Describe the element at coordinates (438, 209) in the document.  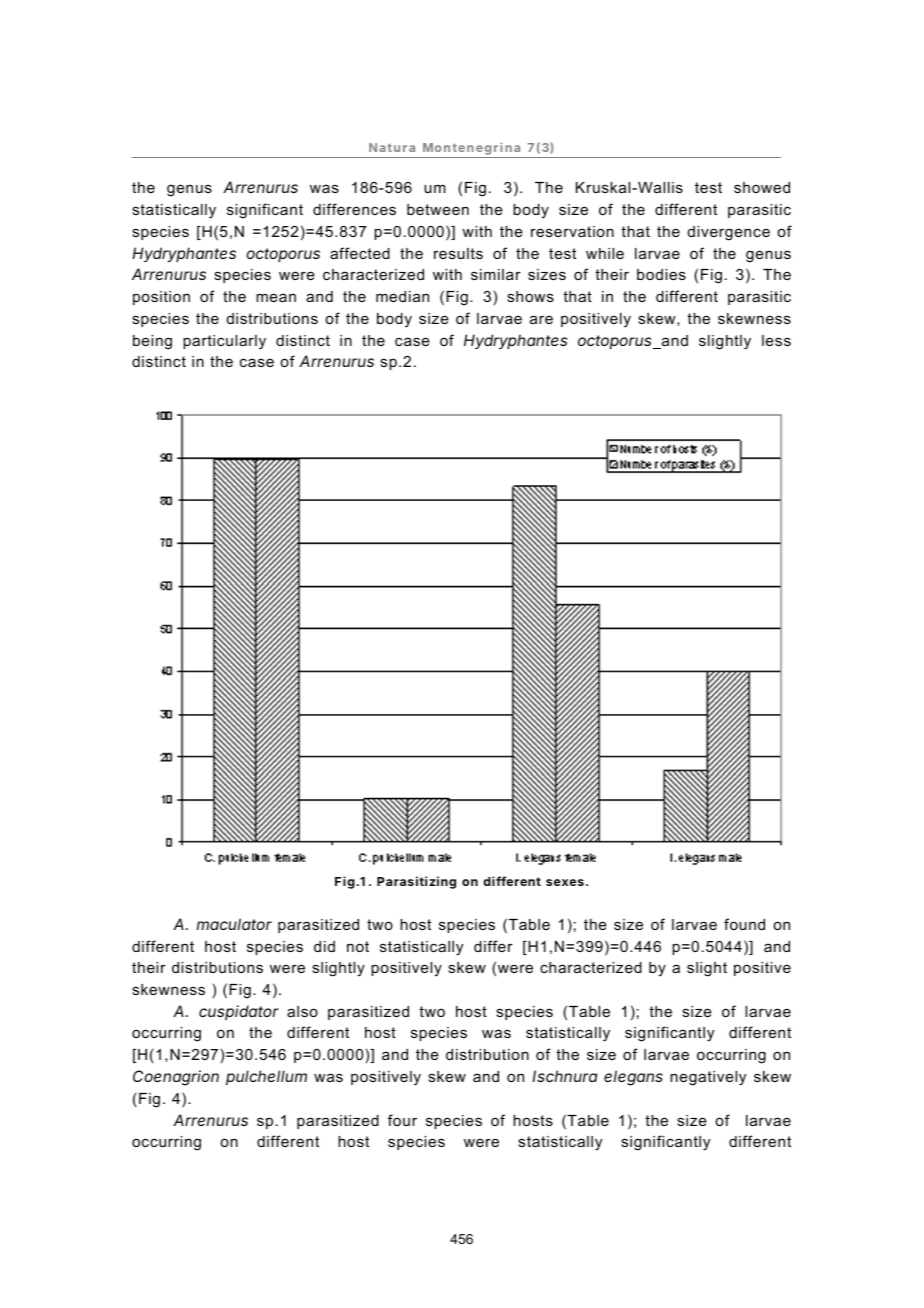
I see `between` at that location.
